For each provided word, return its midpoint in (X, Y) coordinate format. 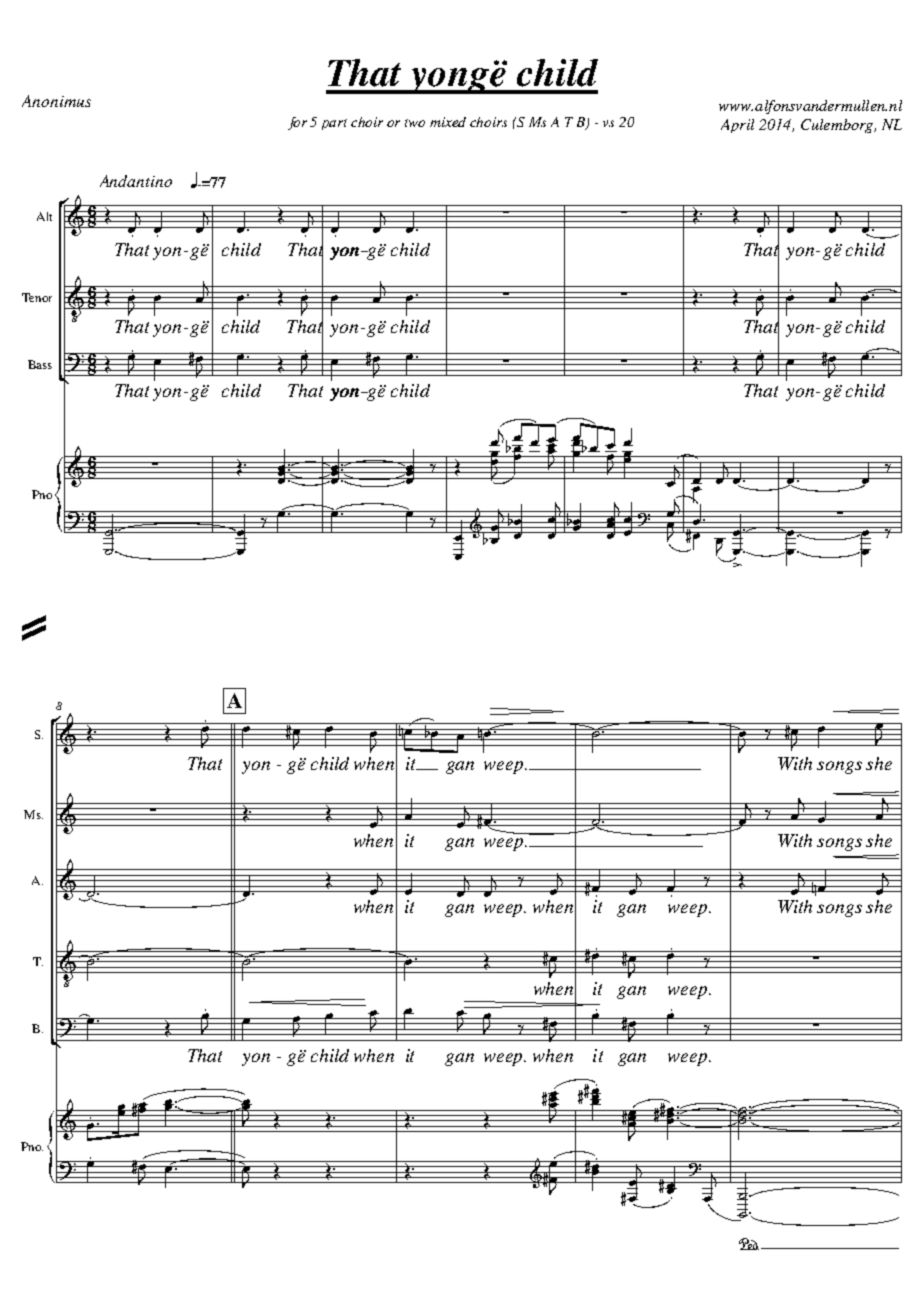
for (297, 123)
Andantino (136, 181)
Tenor (37, 297)
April (737, 126)
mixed (448, 122)
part (334, 124)
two (415, 123)
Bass (40, 364)
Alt (44, 216)
